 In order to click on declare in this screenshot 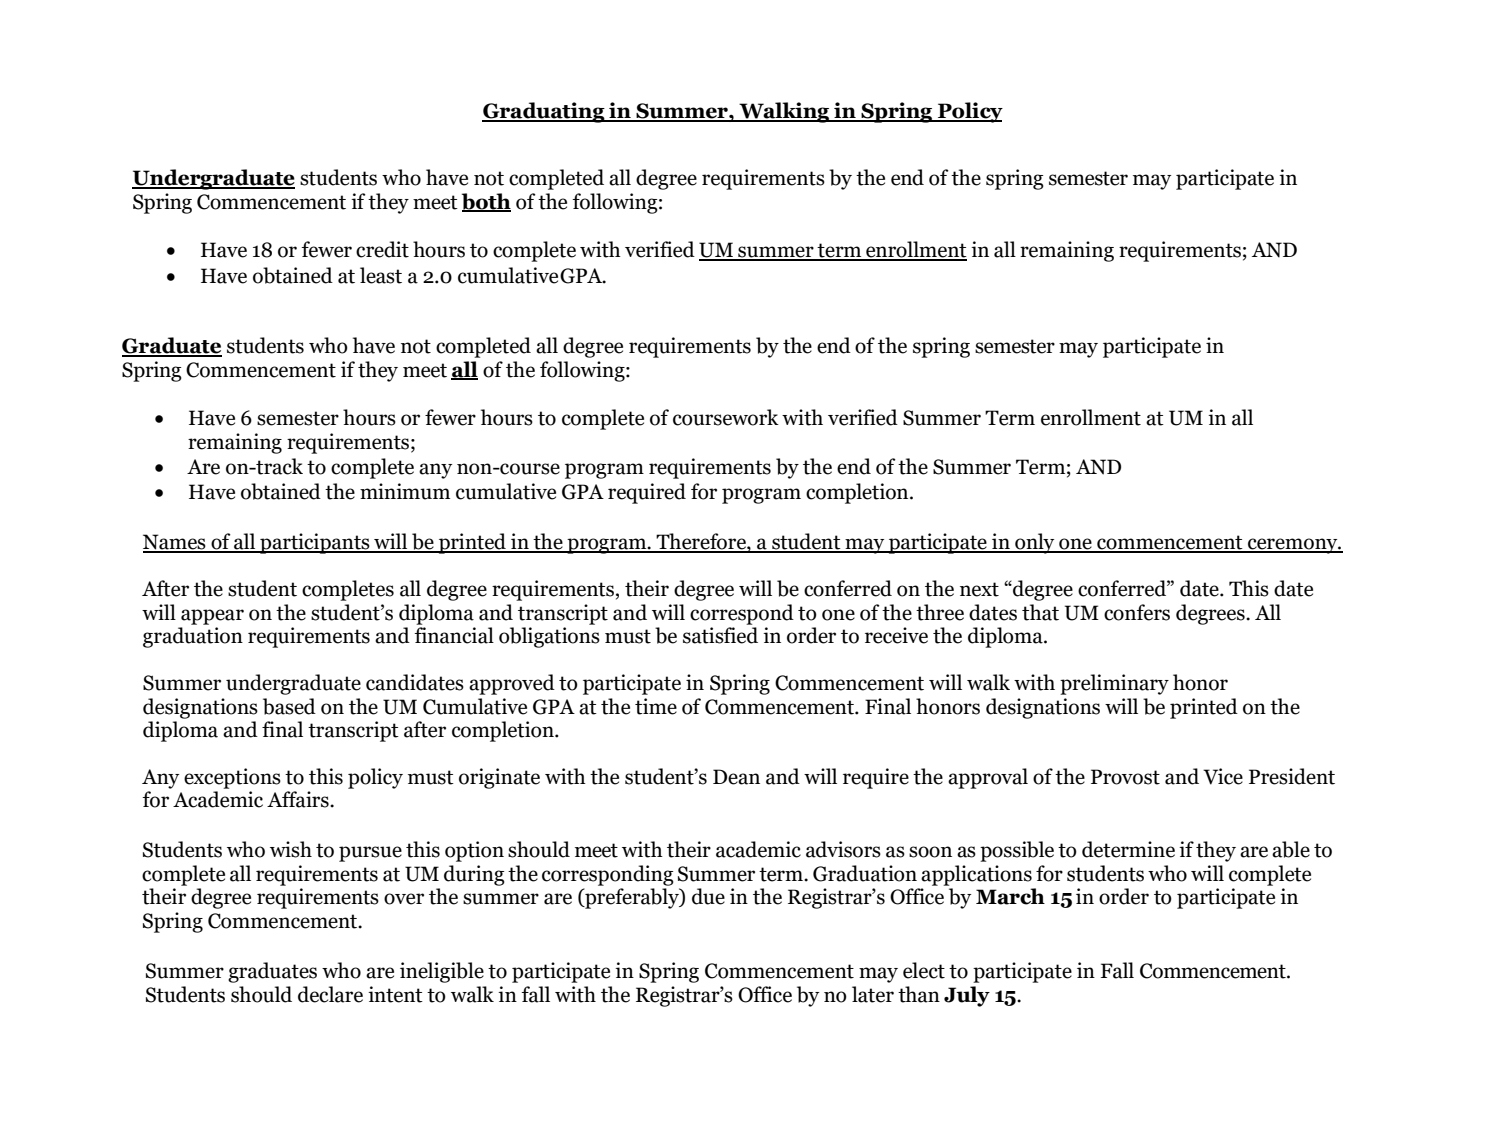, I will do `click(330, 994)`.
